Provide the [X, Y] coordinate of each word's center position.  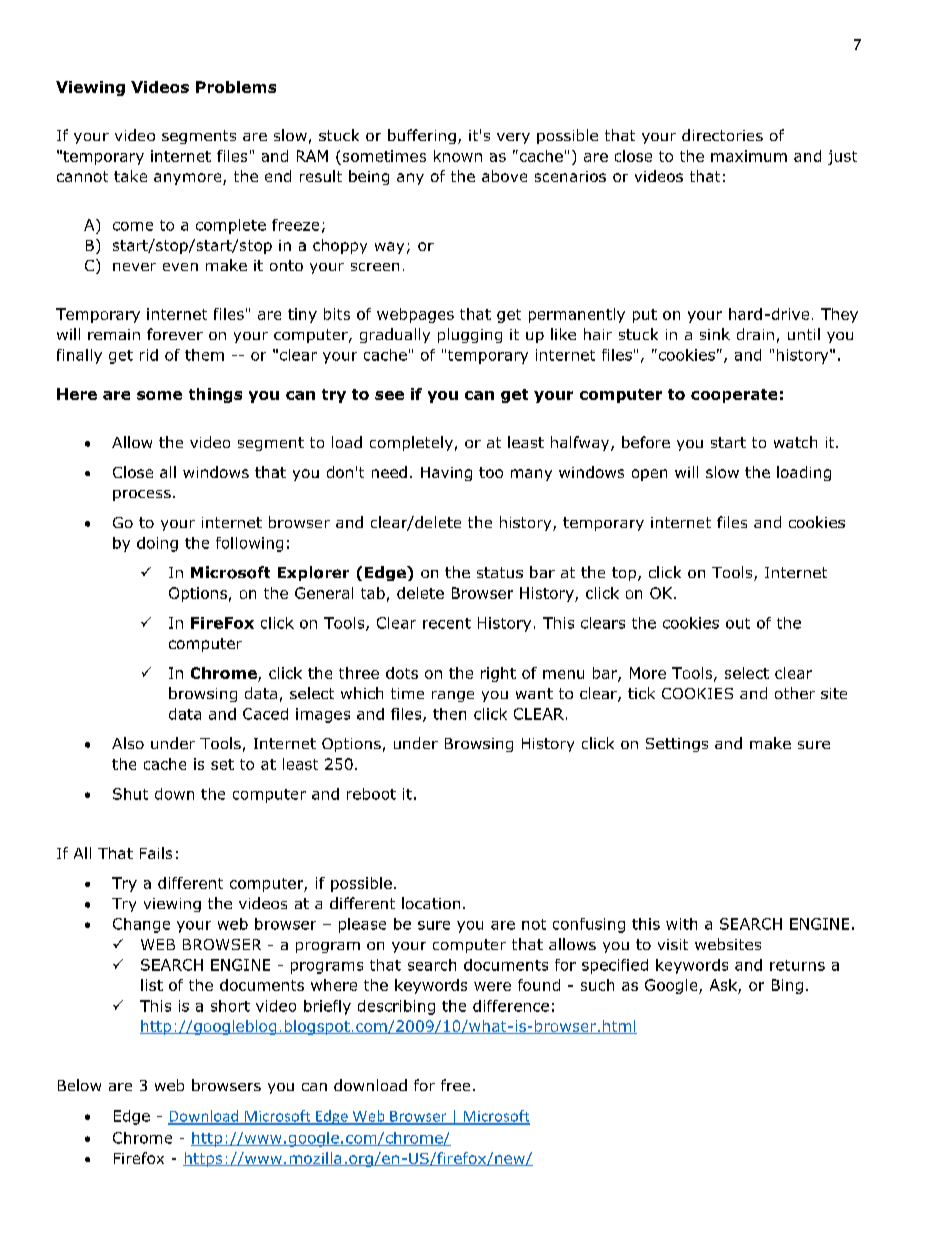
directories [722, 135]
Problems [236, 87]
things [215, 395]
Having [446, 474]
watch [795, 442]
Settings [677, 745]
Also [128, 743]
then [449, 714]
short [230, 1006]
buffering [422, 136]
